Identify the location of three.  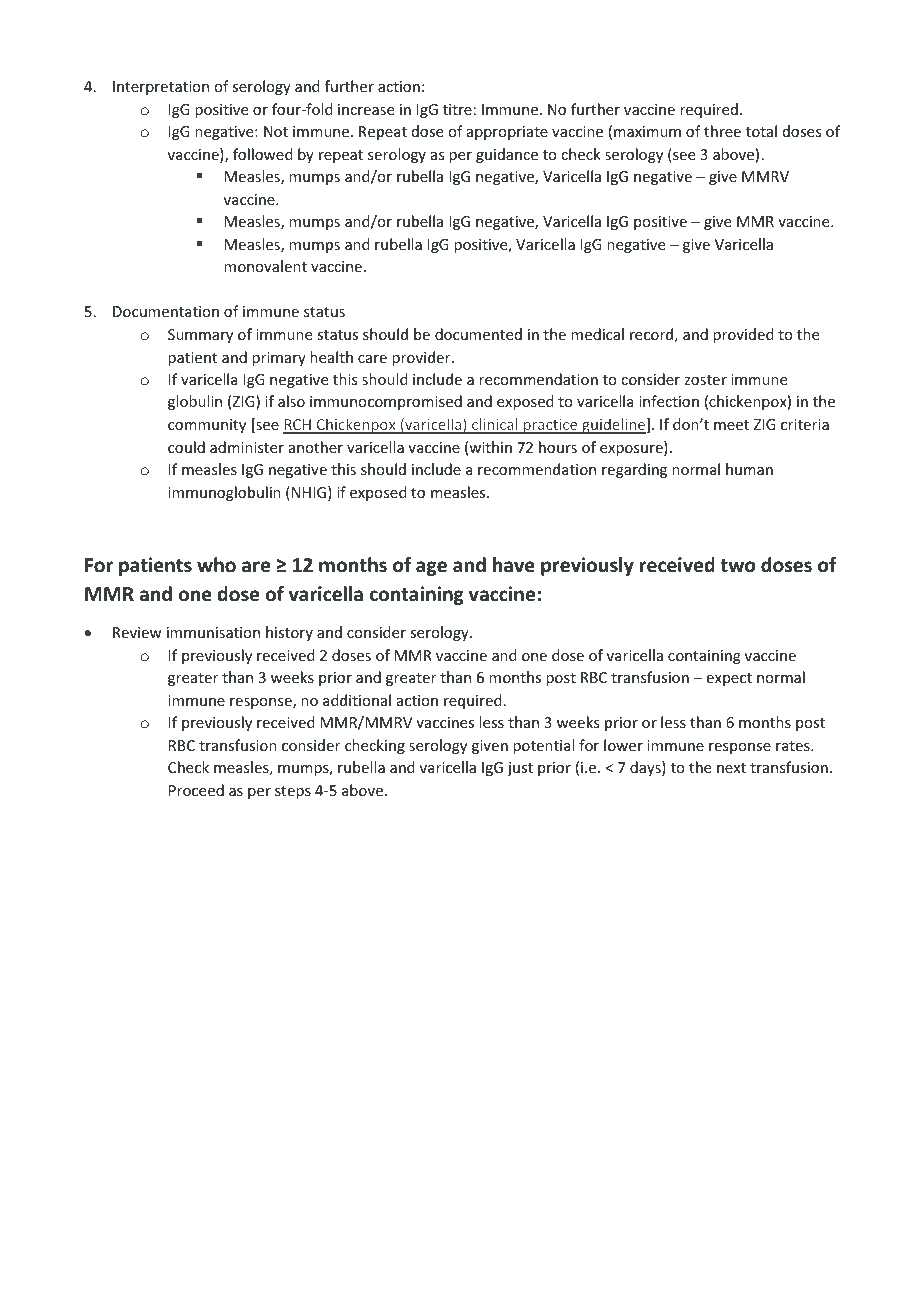
(722, 131).
